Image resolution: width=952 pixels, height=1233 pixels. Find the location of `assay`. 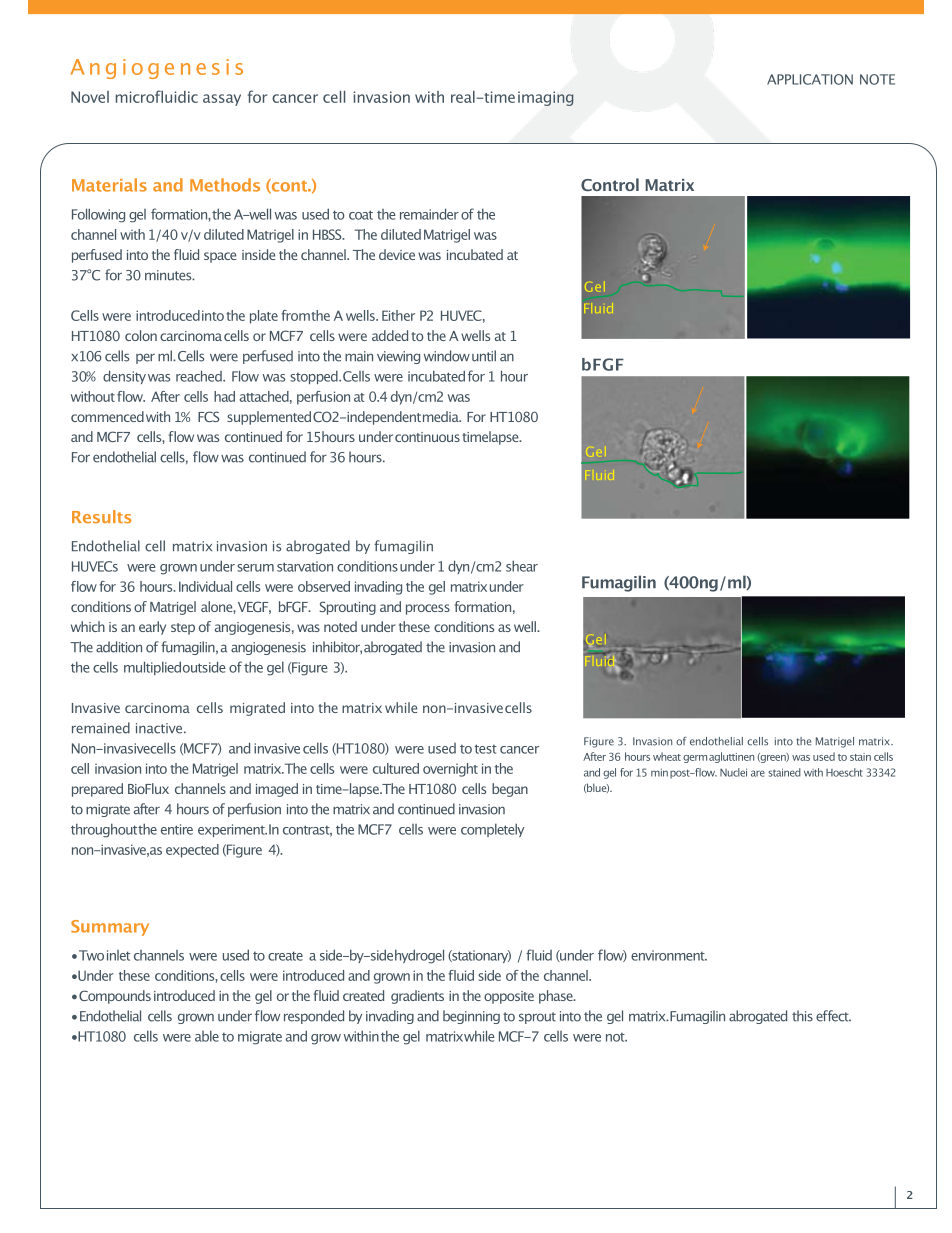

assay is located at coordinates (222, 100).
